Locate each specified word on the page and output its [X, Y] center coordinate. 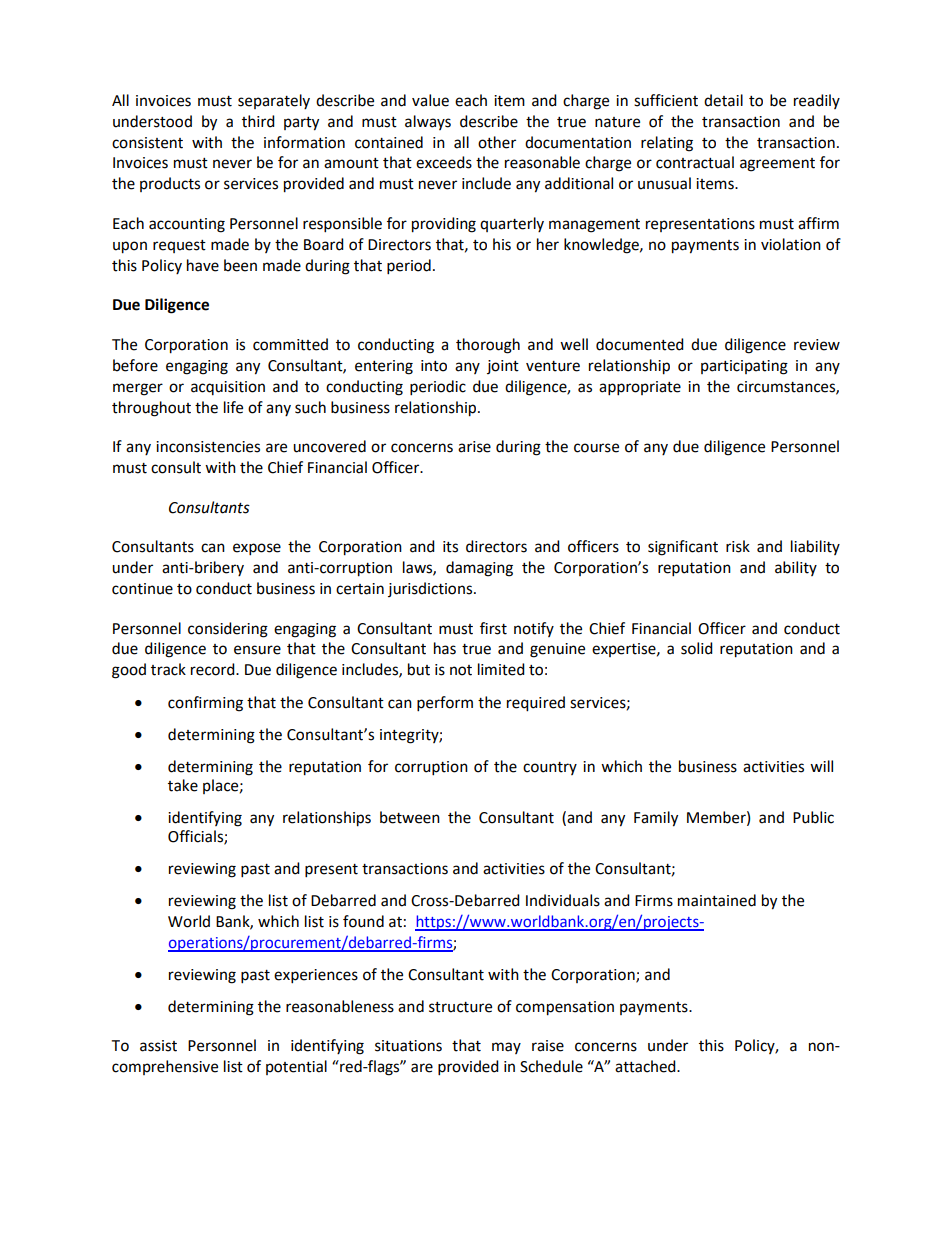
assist [158, 1046]
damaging [479, 569]
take [183, 785]
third [258, 121]
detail [723, 100]
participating [744, 367]
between [410, 817]
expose [257, 549]
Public [813, 817]
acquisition [228, 388]
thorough [488, 346]
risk [738, 546]
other [497, 142]
